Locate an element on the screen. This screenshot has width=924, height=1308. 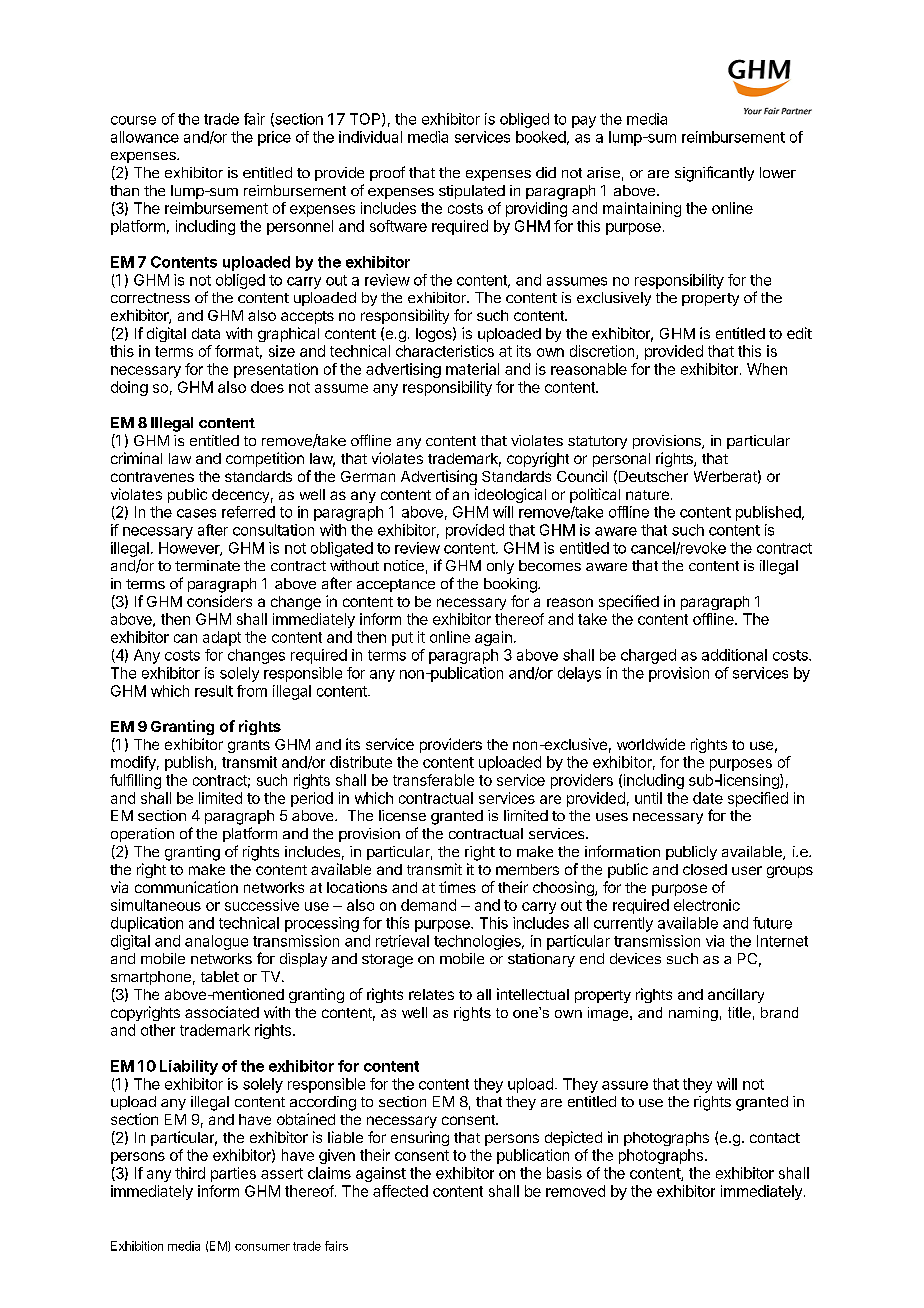
significantly is located at coordinates (714, 174).
